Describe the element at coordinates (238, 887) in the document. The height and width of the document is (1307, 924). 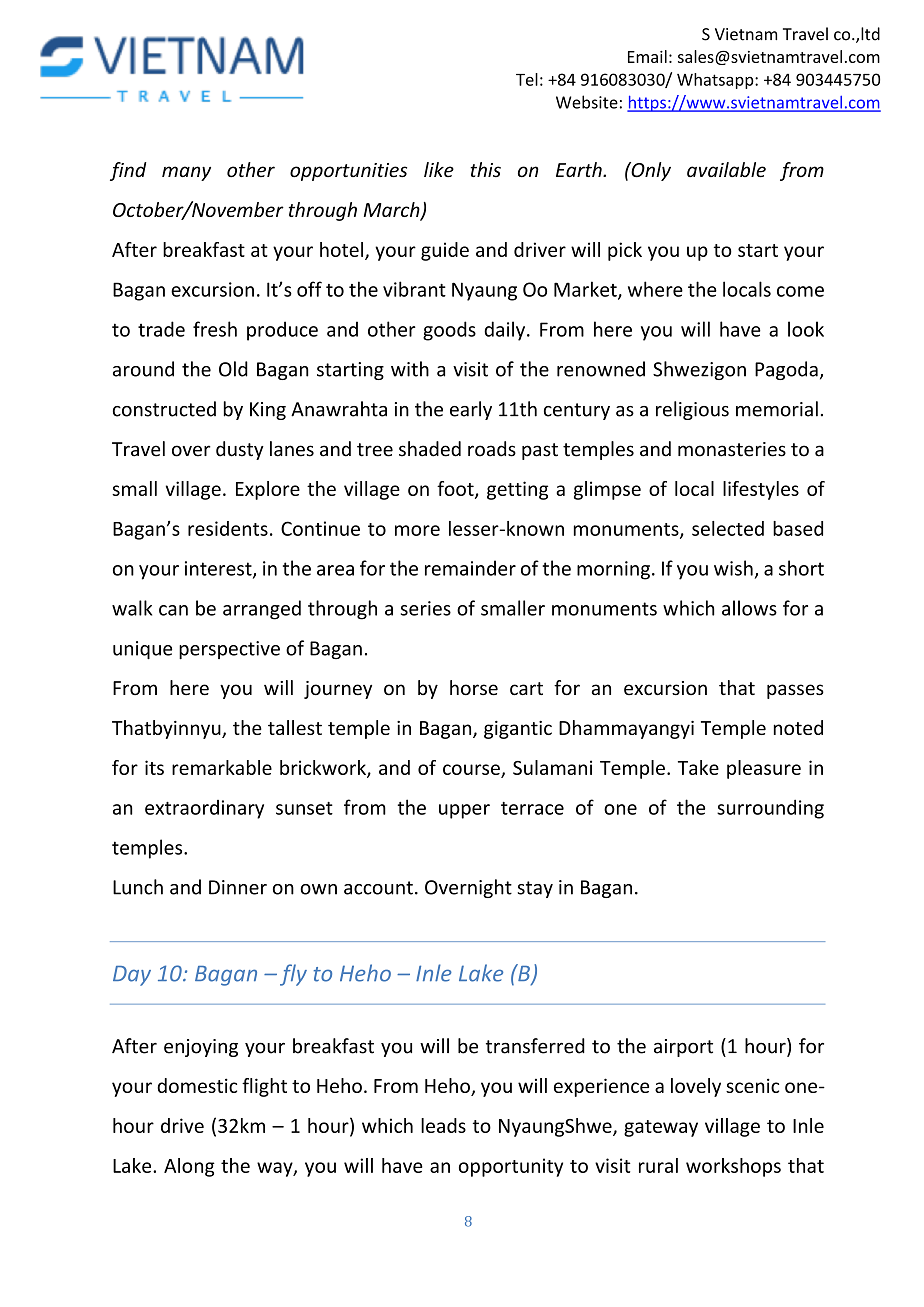
I see `Dinner` at that location.
